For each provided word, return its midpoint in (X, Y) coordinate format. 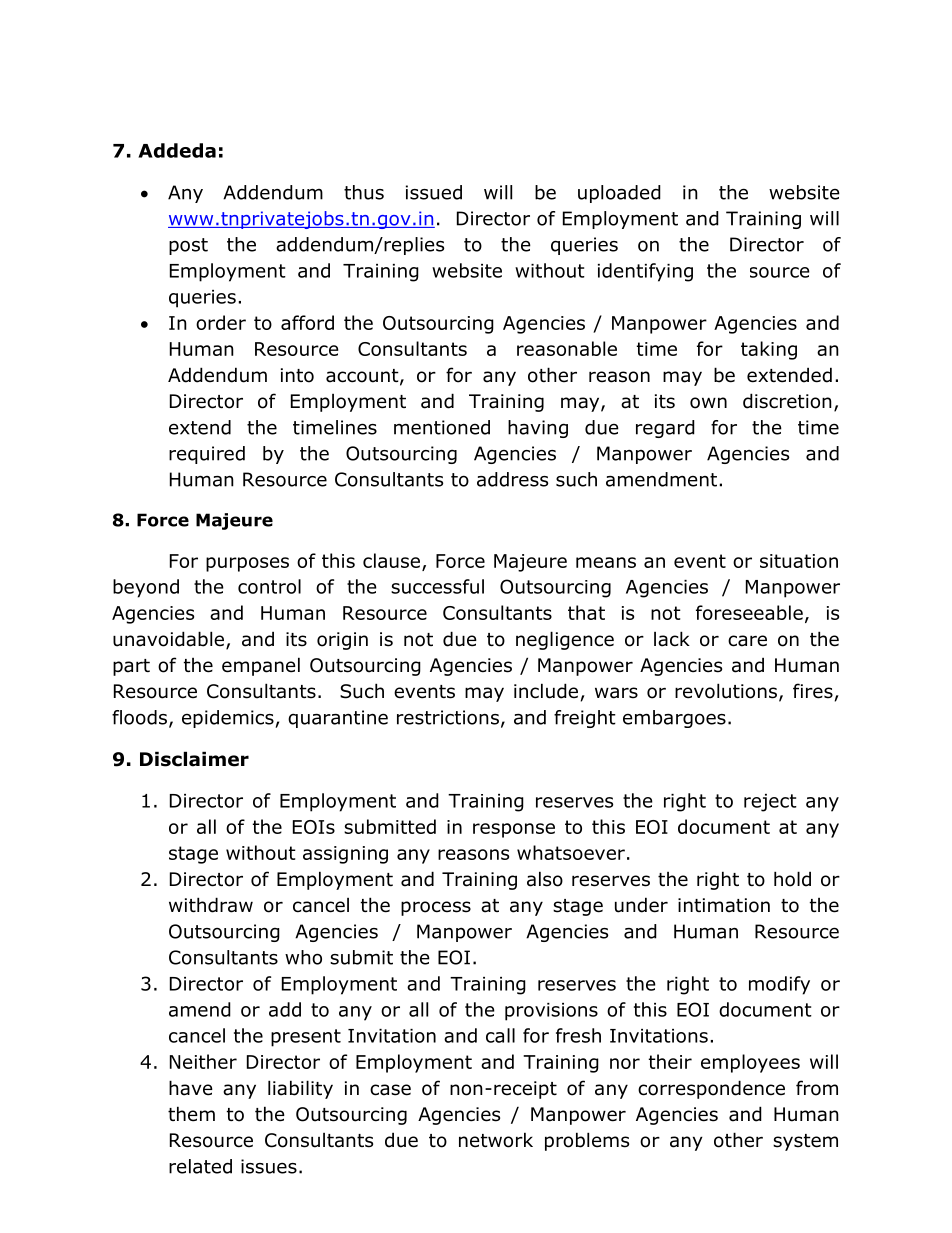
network (496, 1140)
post (188, 246)
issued (434, 192)
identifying (645, 272)
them (191, 1114)
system (805, 1142)
